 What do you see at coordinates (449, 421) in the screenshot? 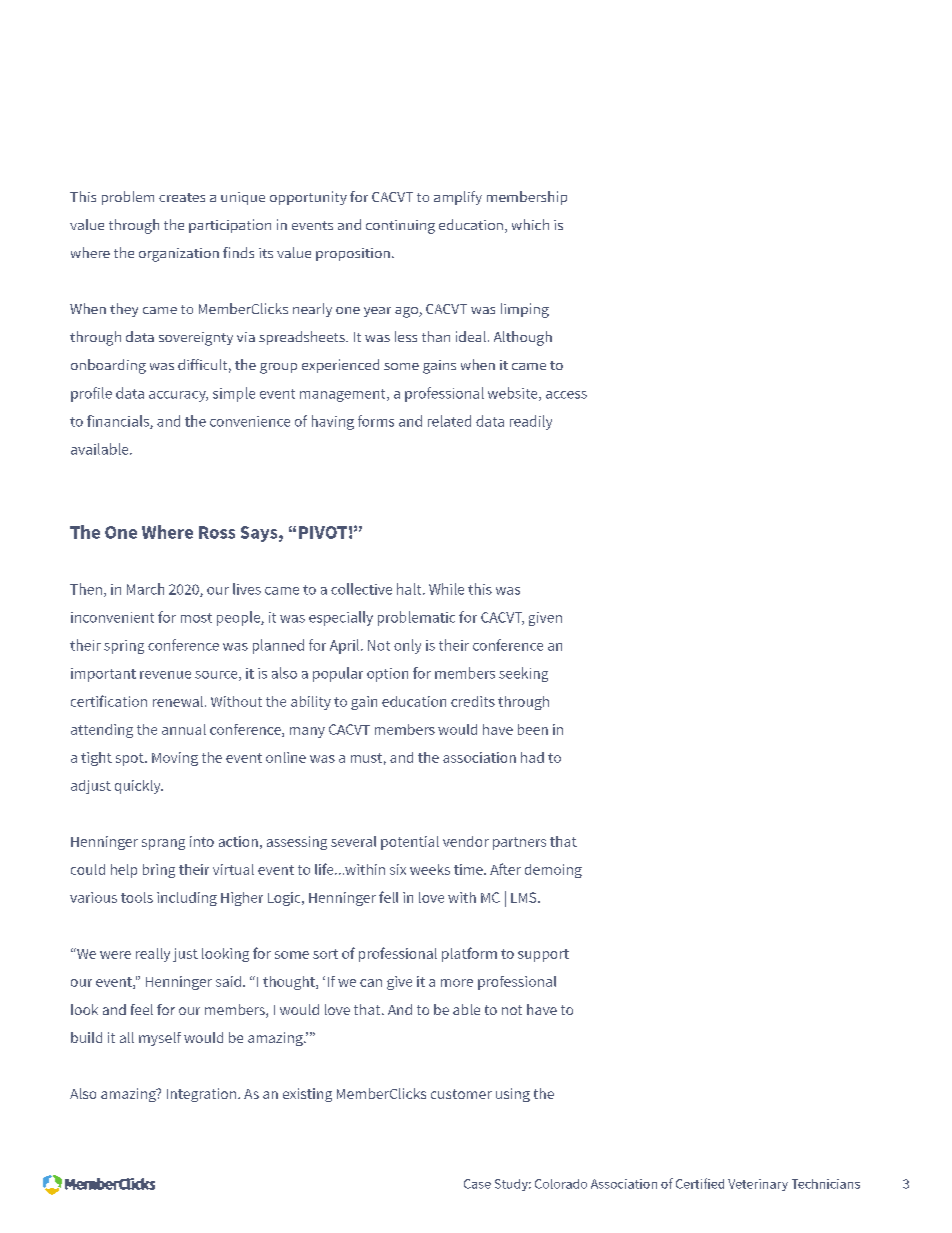
I see `related` at bounding box center [449, 421].
